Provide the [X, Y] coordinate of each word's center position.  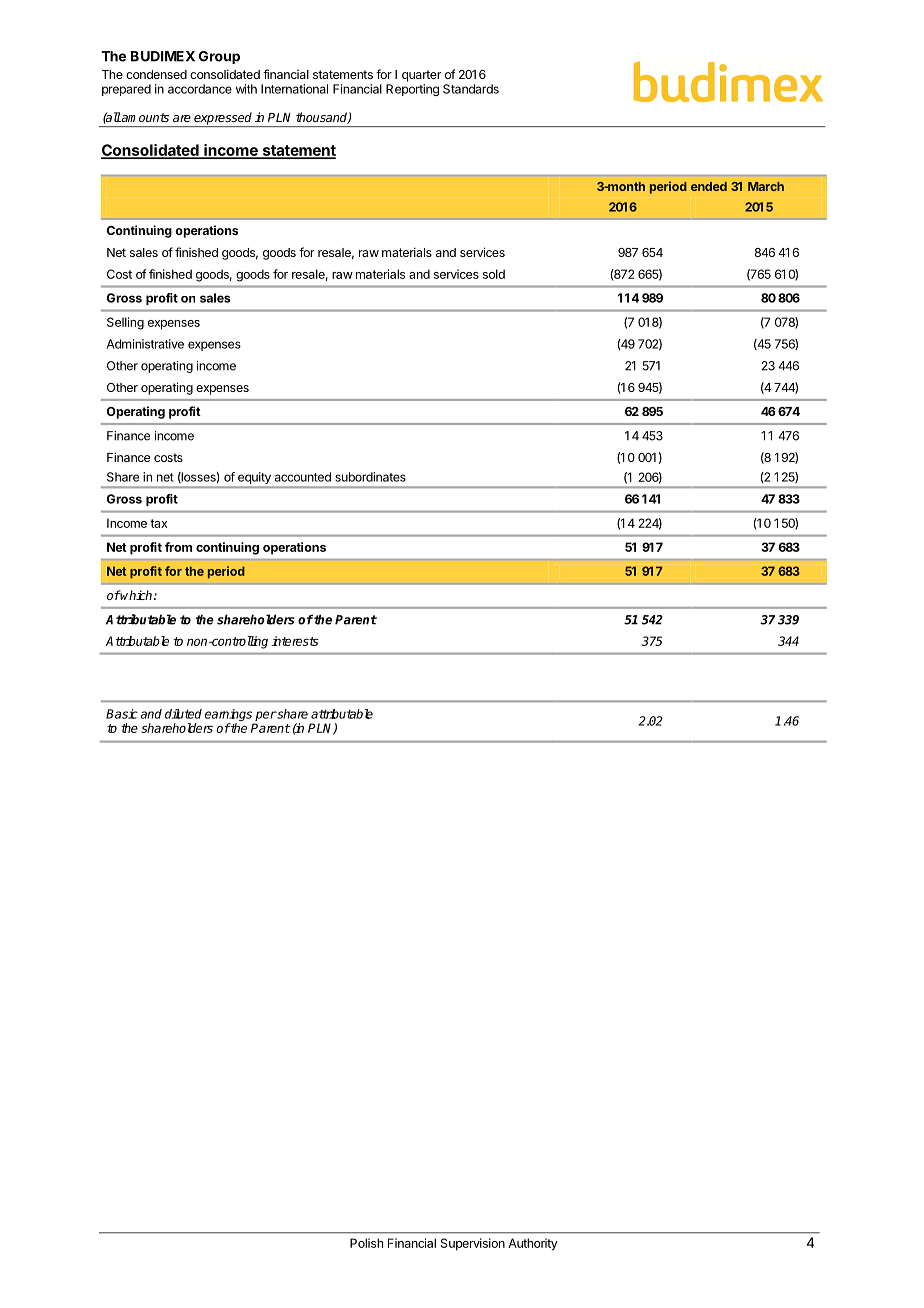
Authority [533, 1244]
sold [494, 274]
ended [709, 186]
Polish [366, 1243]
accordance [200, 89]
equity [254, 479]
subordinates [370, 477]
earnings [229, 716]
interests [295, 641]
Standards [471, 89]
